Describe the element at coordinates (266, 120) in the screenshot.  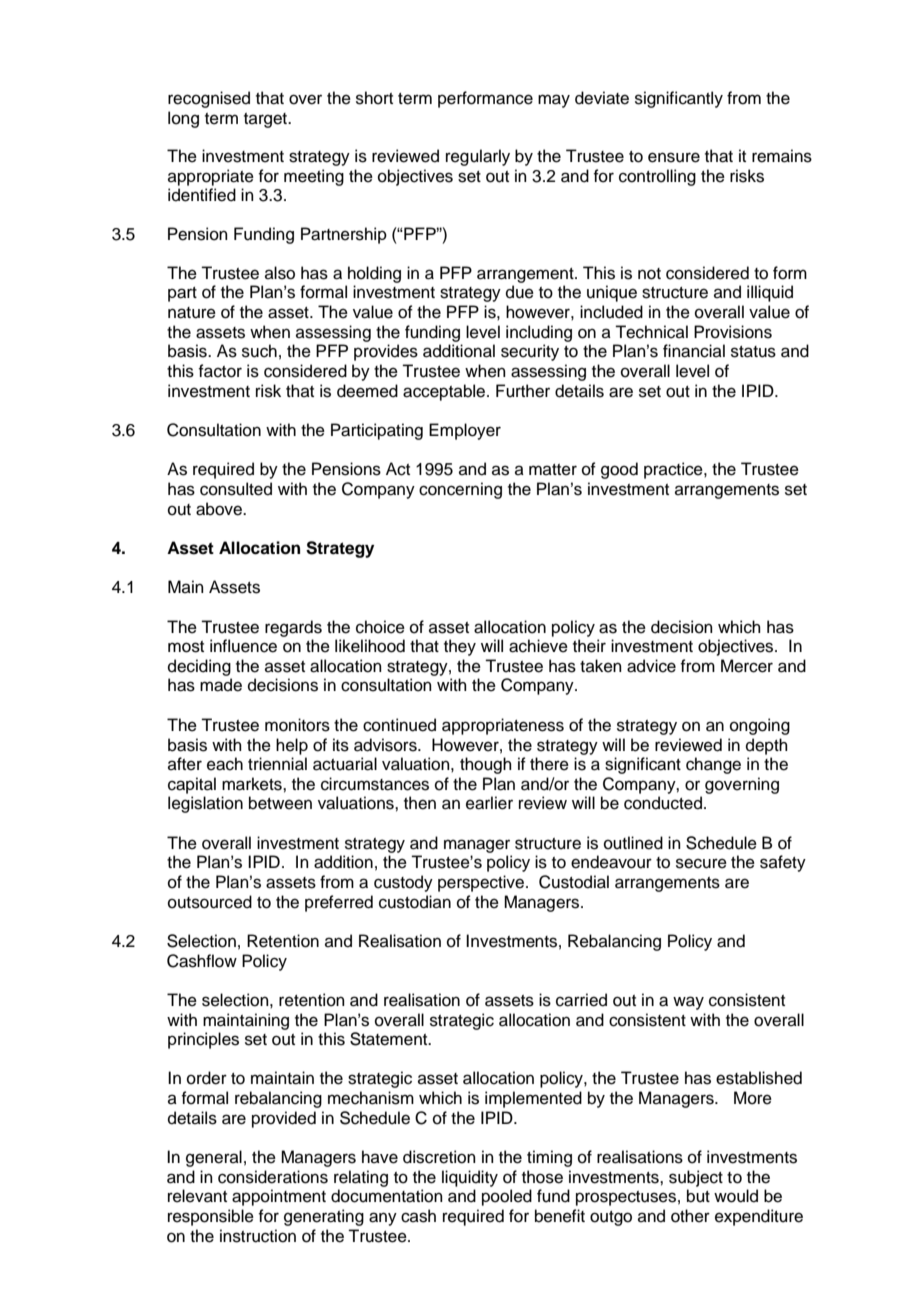
I see `target` at that location.
